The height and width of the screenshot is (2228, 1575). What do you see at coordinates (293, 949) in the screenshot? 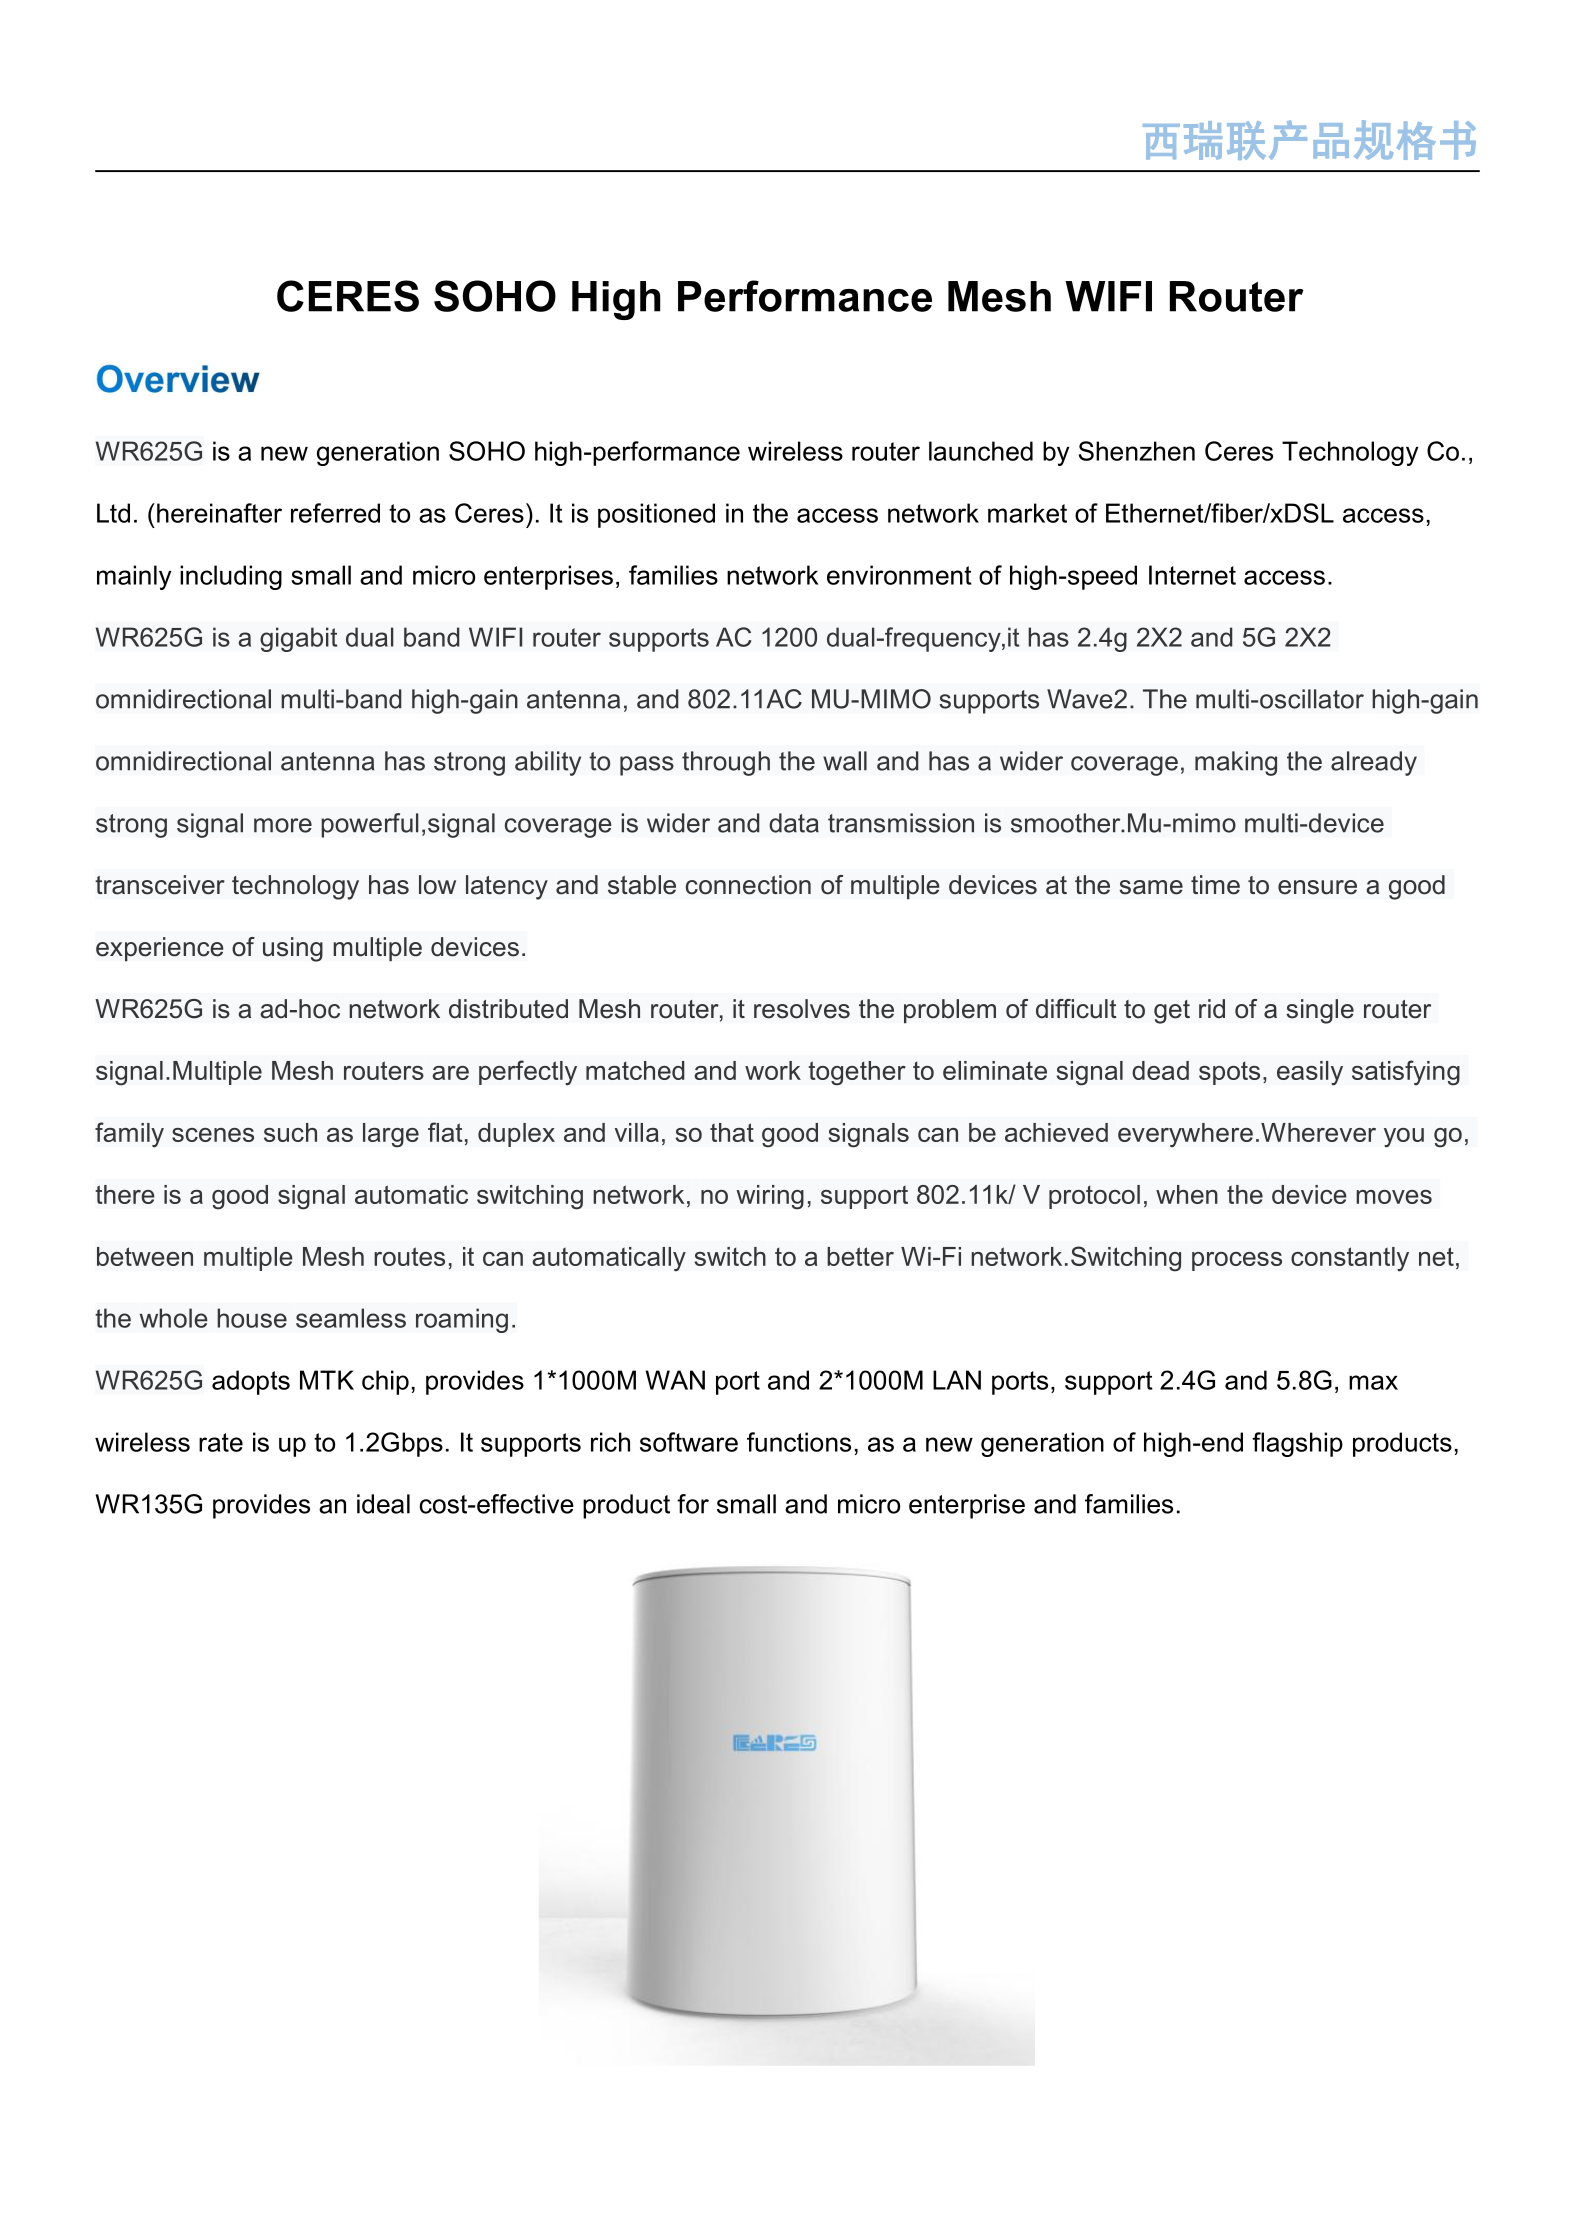
I see `using` at bounding box center [293, 949].
